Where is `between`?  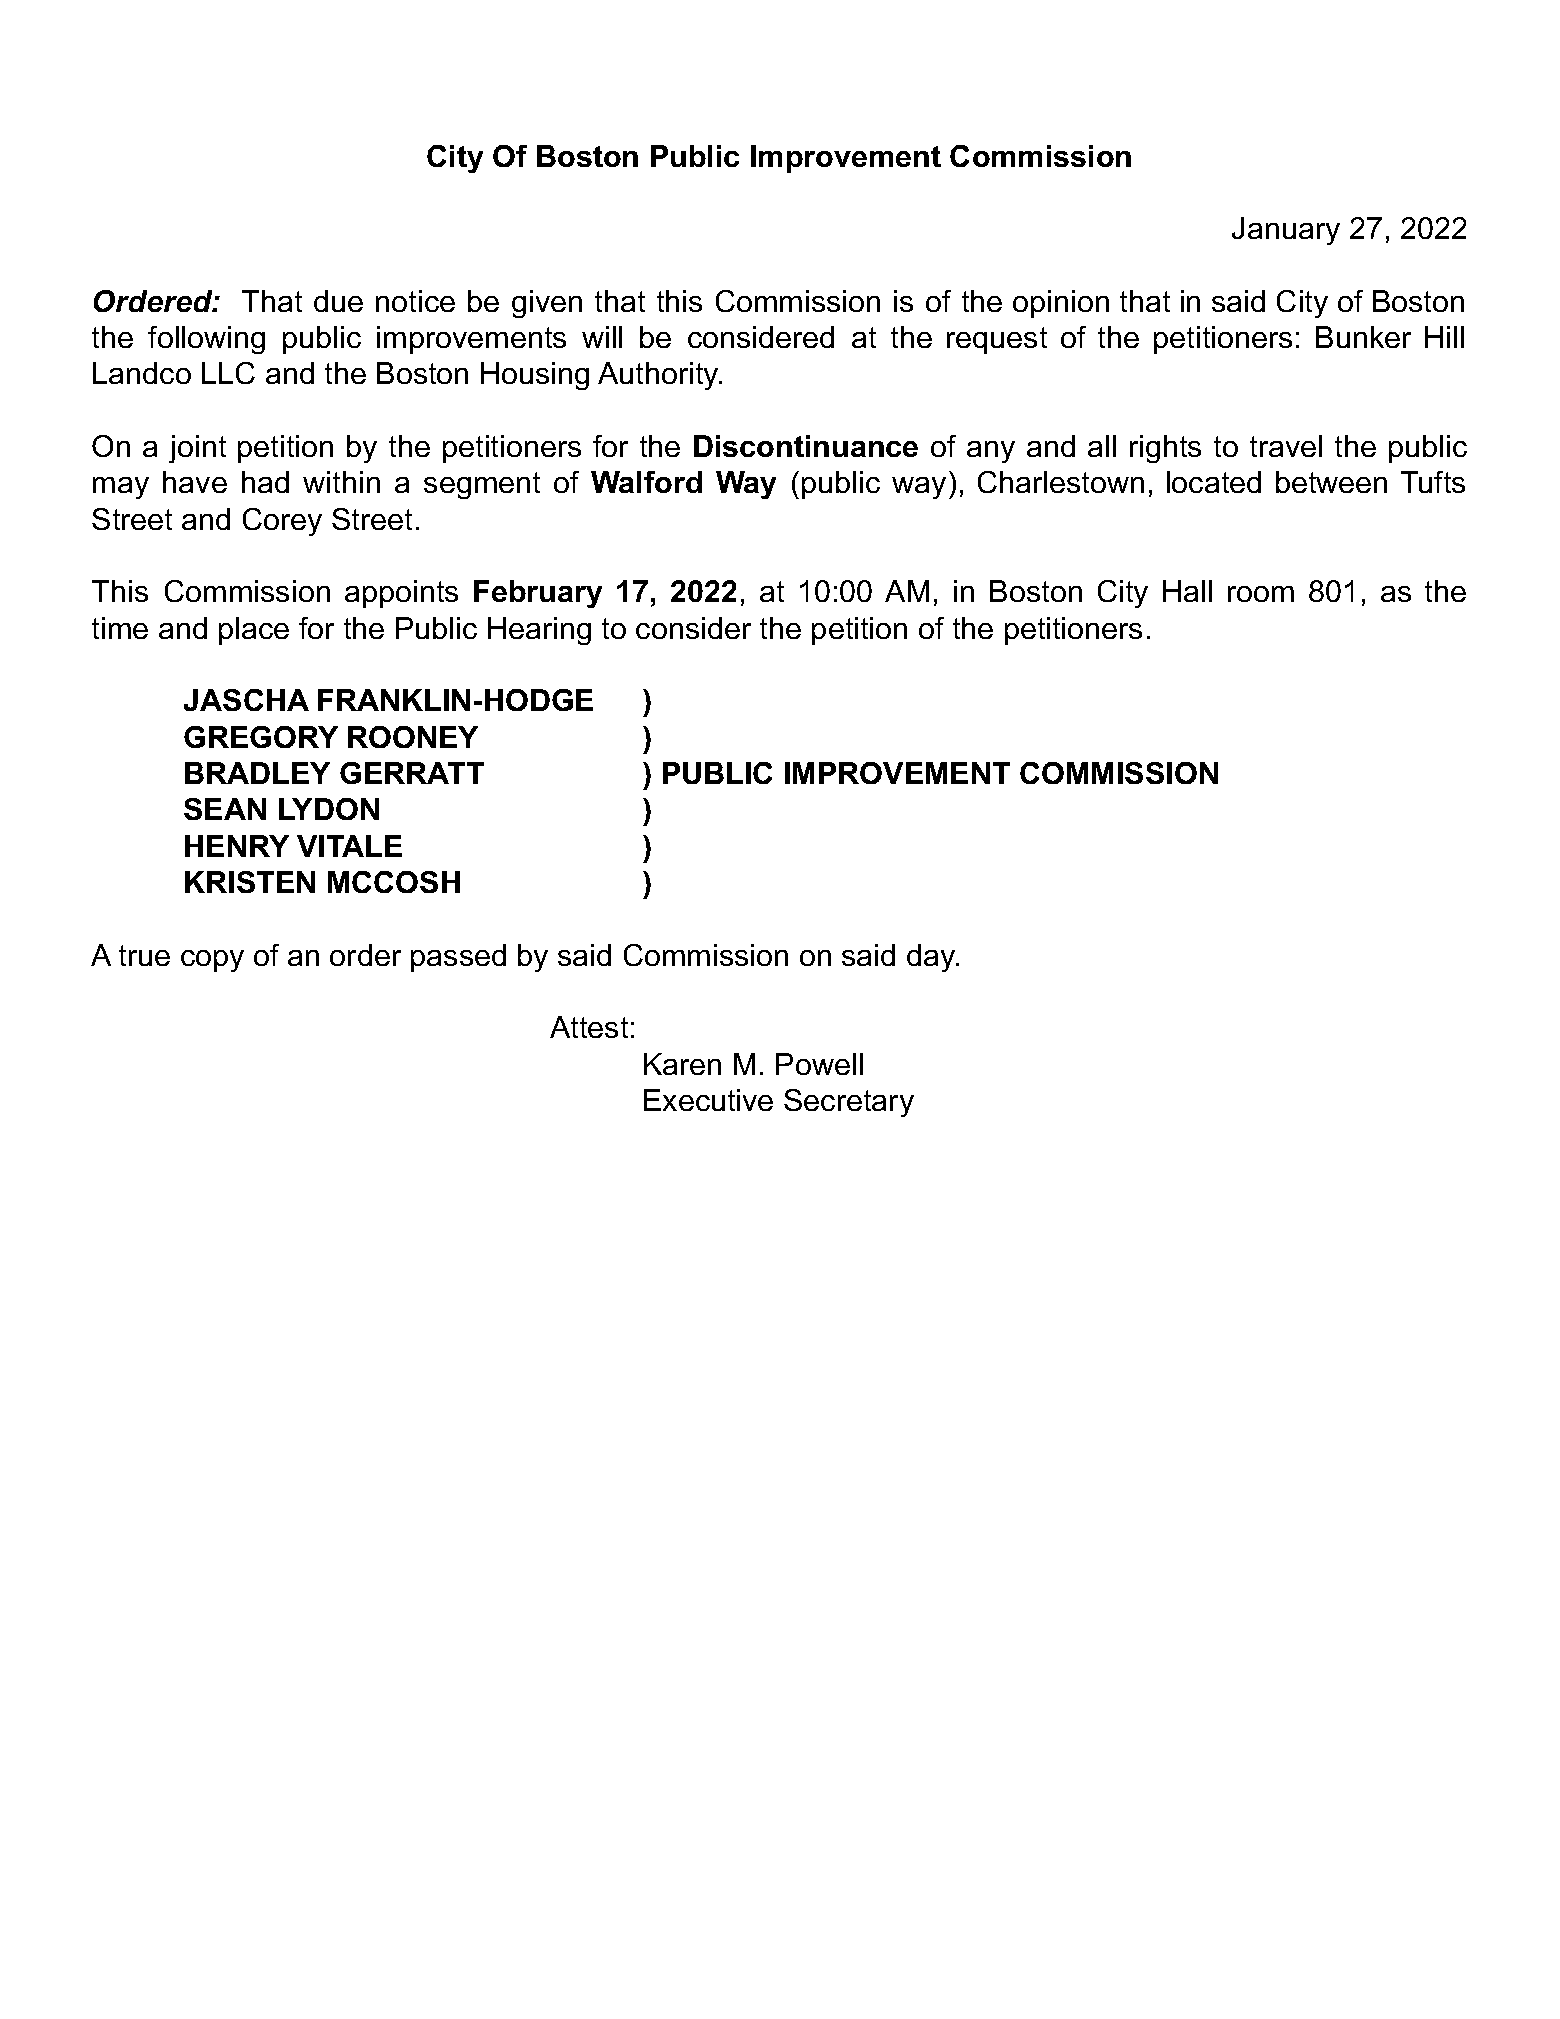 between is located at coordinates (1331, 482).
